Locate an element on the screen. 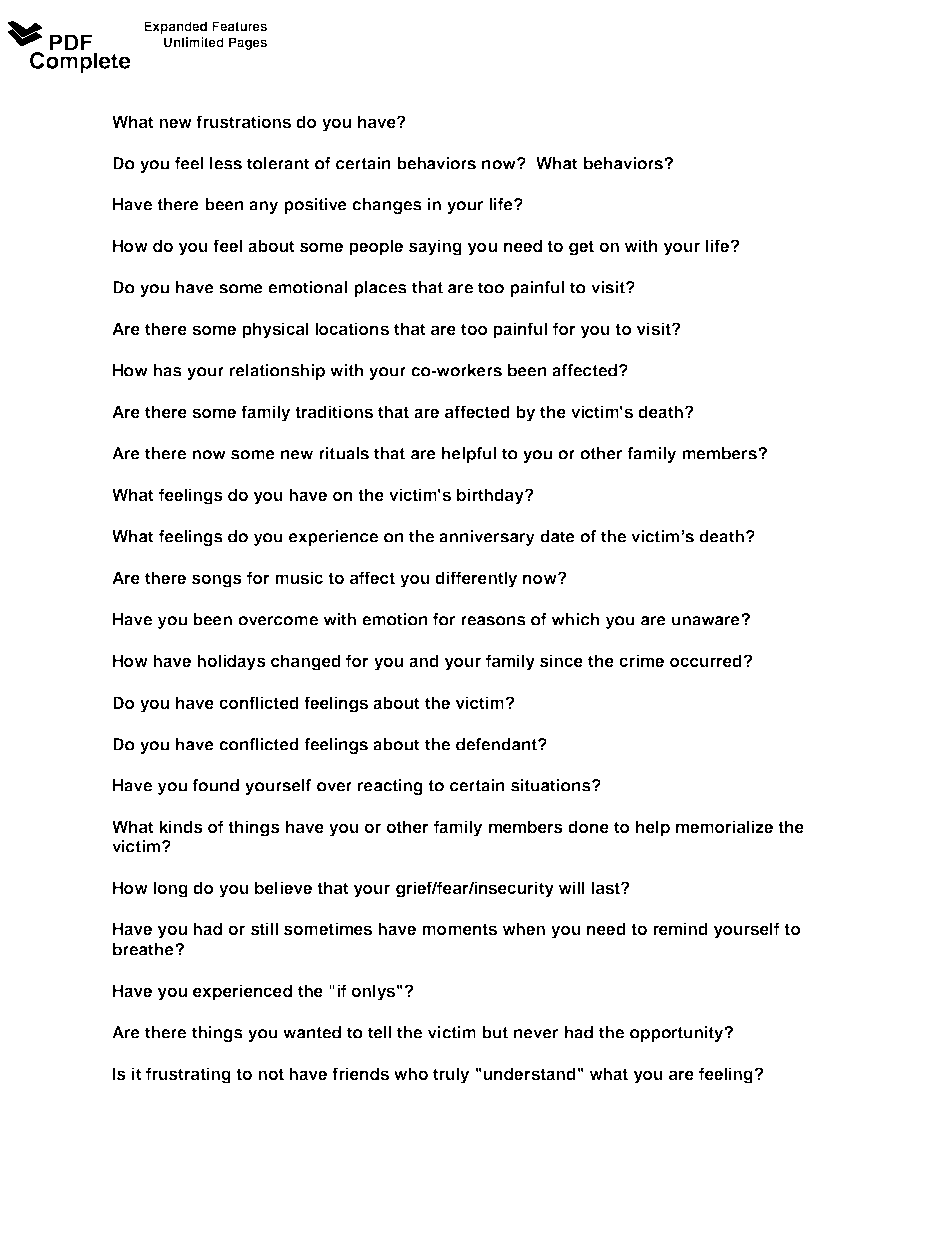 The image size is (952, 1233). done is located at coordinates (588, 826).
